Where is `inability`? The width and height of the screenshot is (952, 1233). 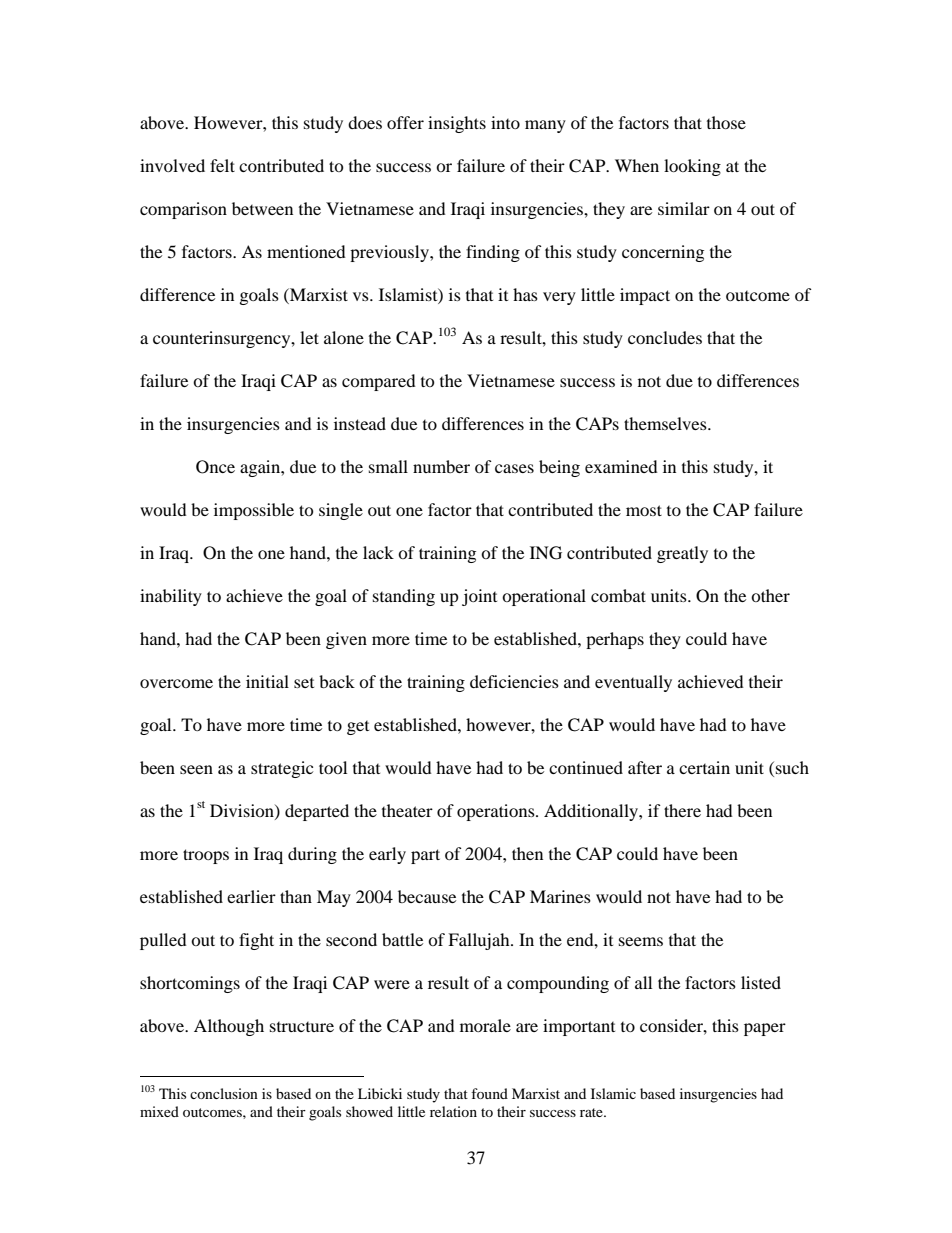 inability is located at coordinates (171, 597).
